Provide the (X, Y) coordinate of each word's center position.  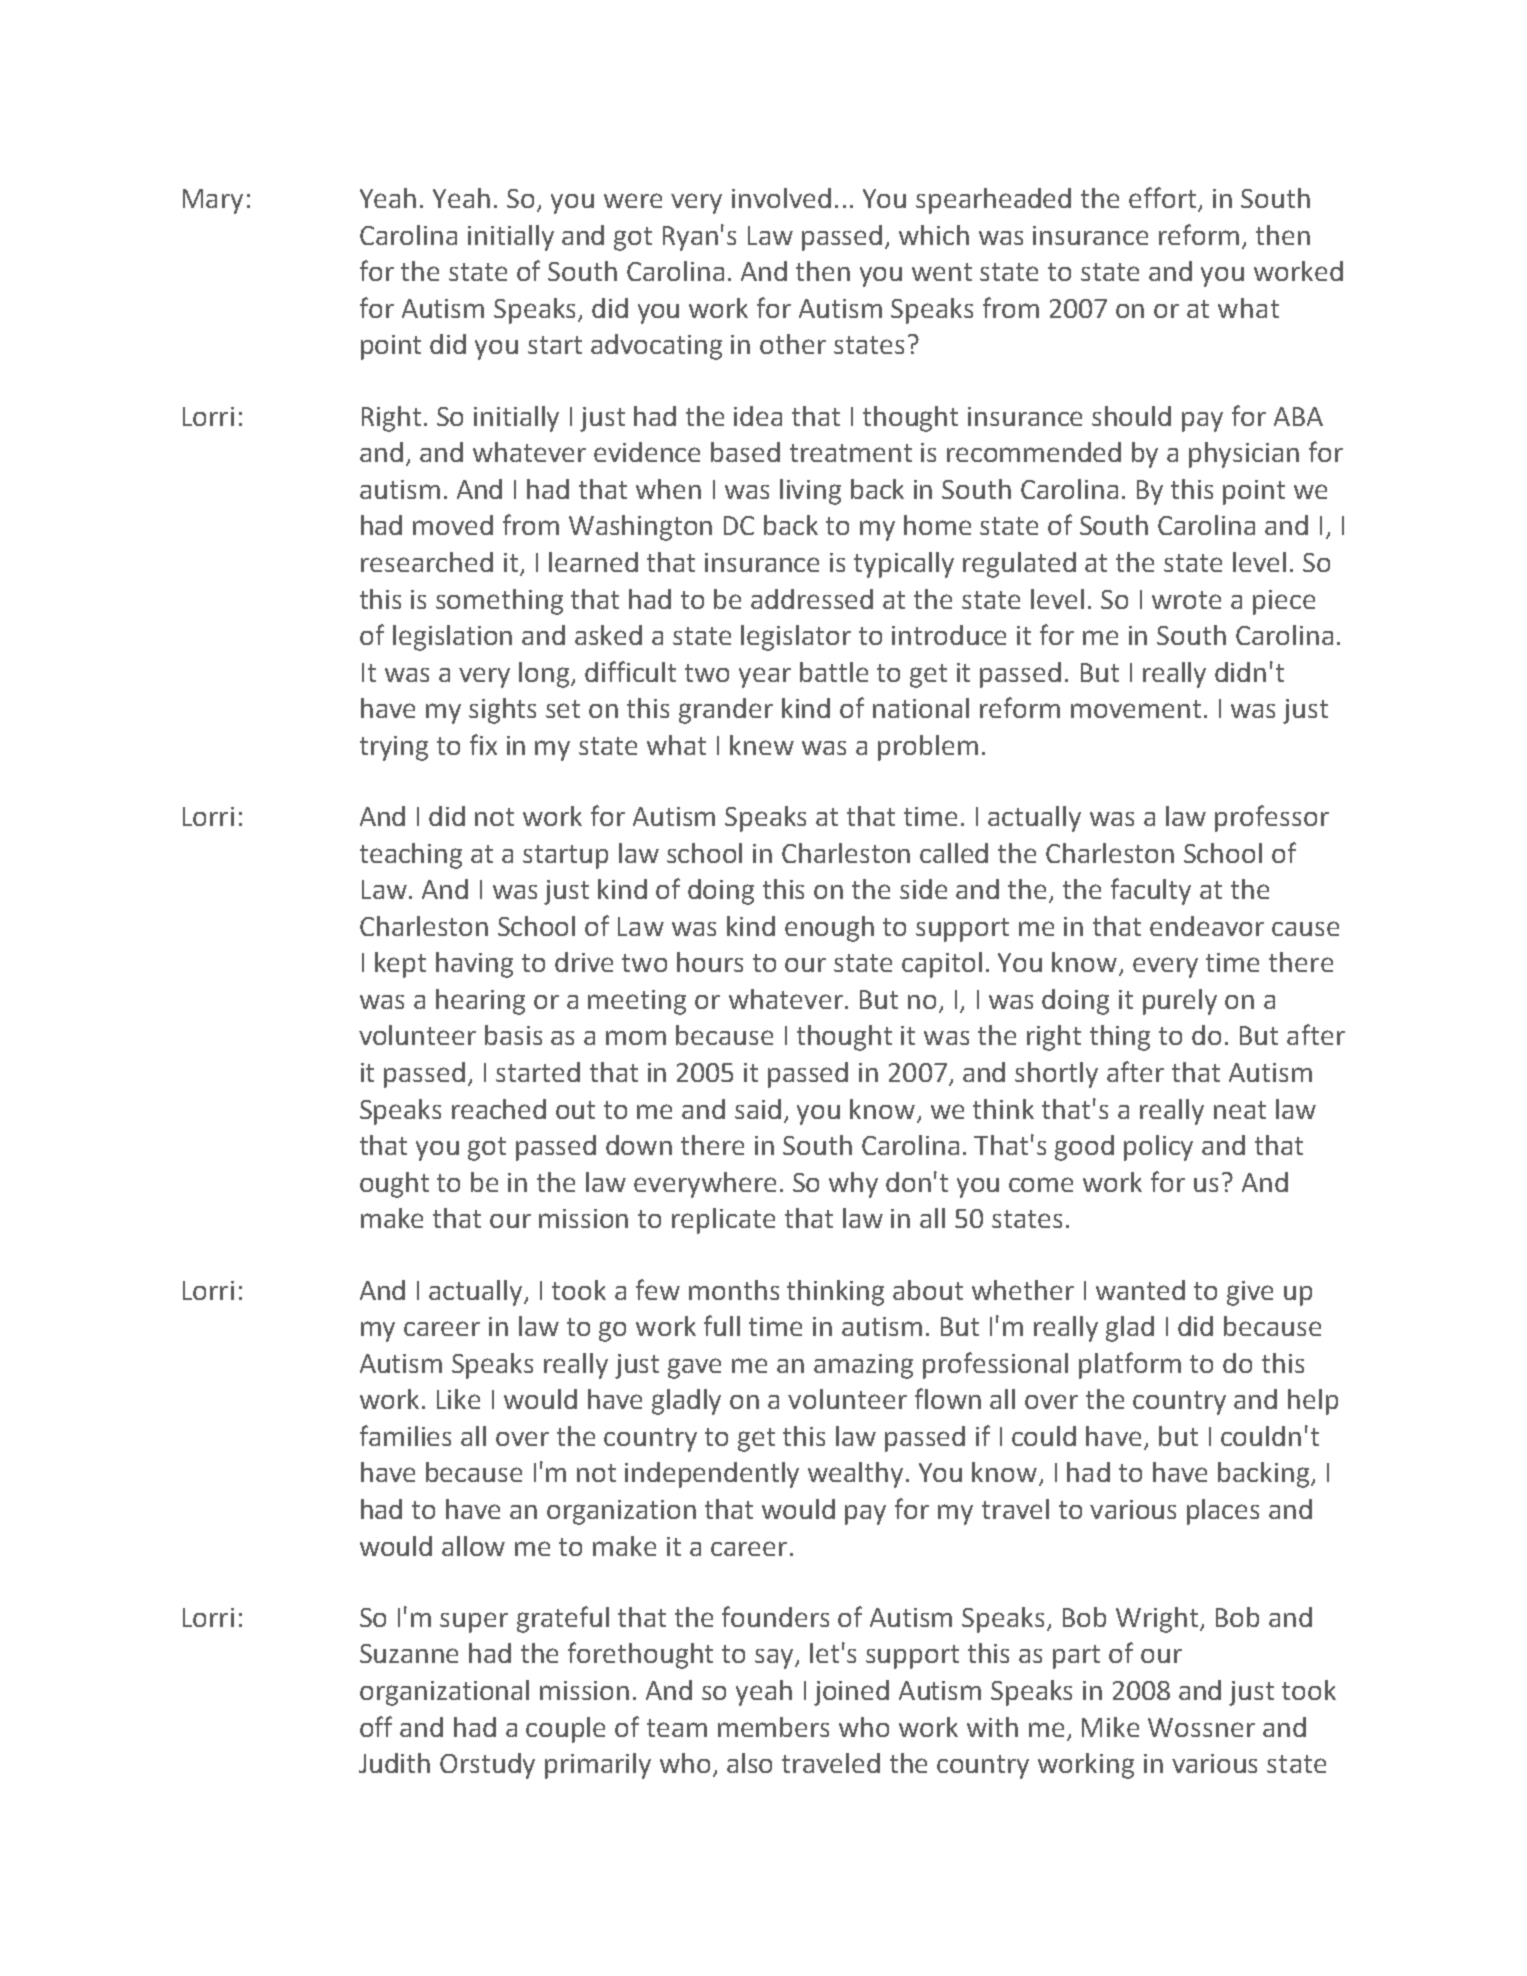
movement (1136, 709)
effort (1164, 199)
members (773, 1727)
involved (781, 198)
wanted (1140, 1290)
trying (394, 748)
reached (499, 1109)
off (376, 1726)
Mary (213, 201)
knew (762, 745)
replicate (723, 1221)
